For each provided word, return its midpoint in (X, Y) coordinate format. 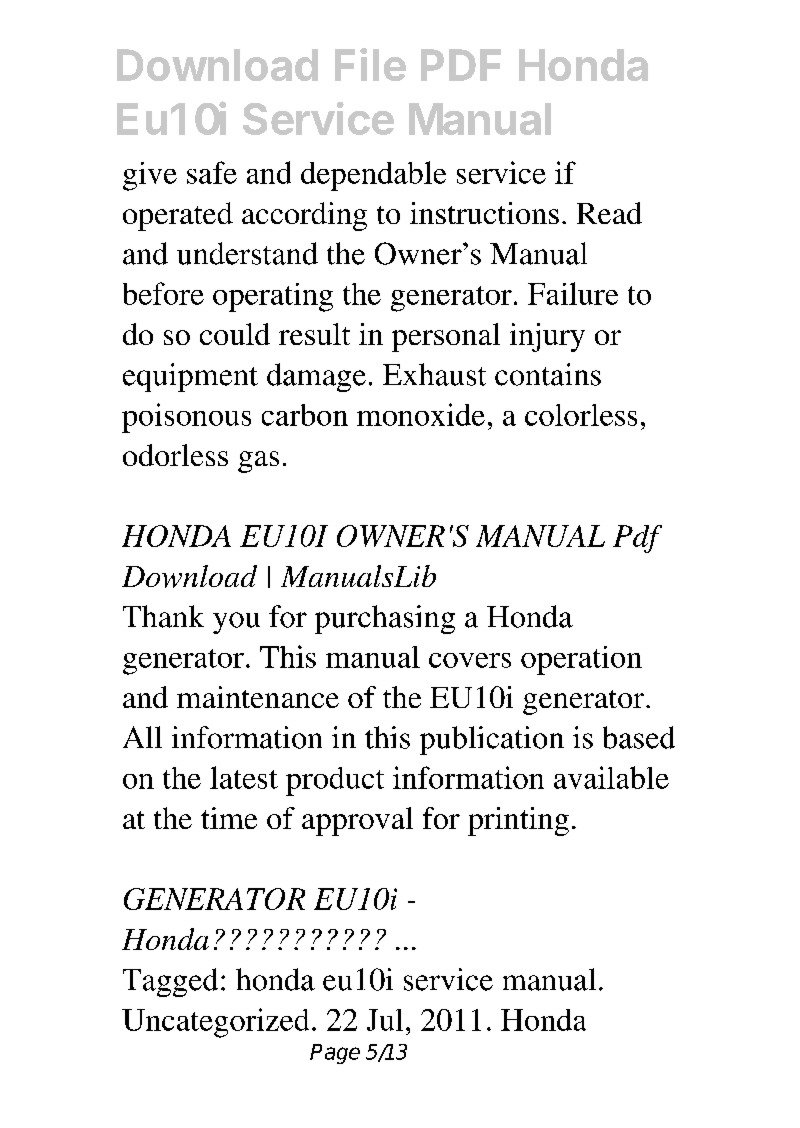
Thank (163, 616)
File (370, 64)
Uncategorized (215, 1023)
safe (212, 172)
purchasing (385, 619)
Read (609, 213)
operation (581, 660)
